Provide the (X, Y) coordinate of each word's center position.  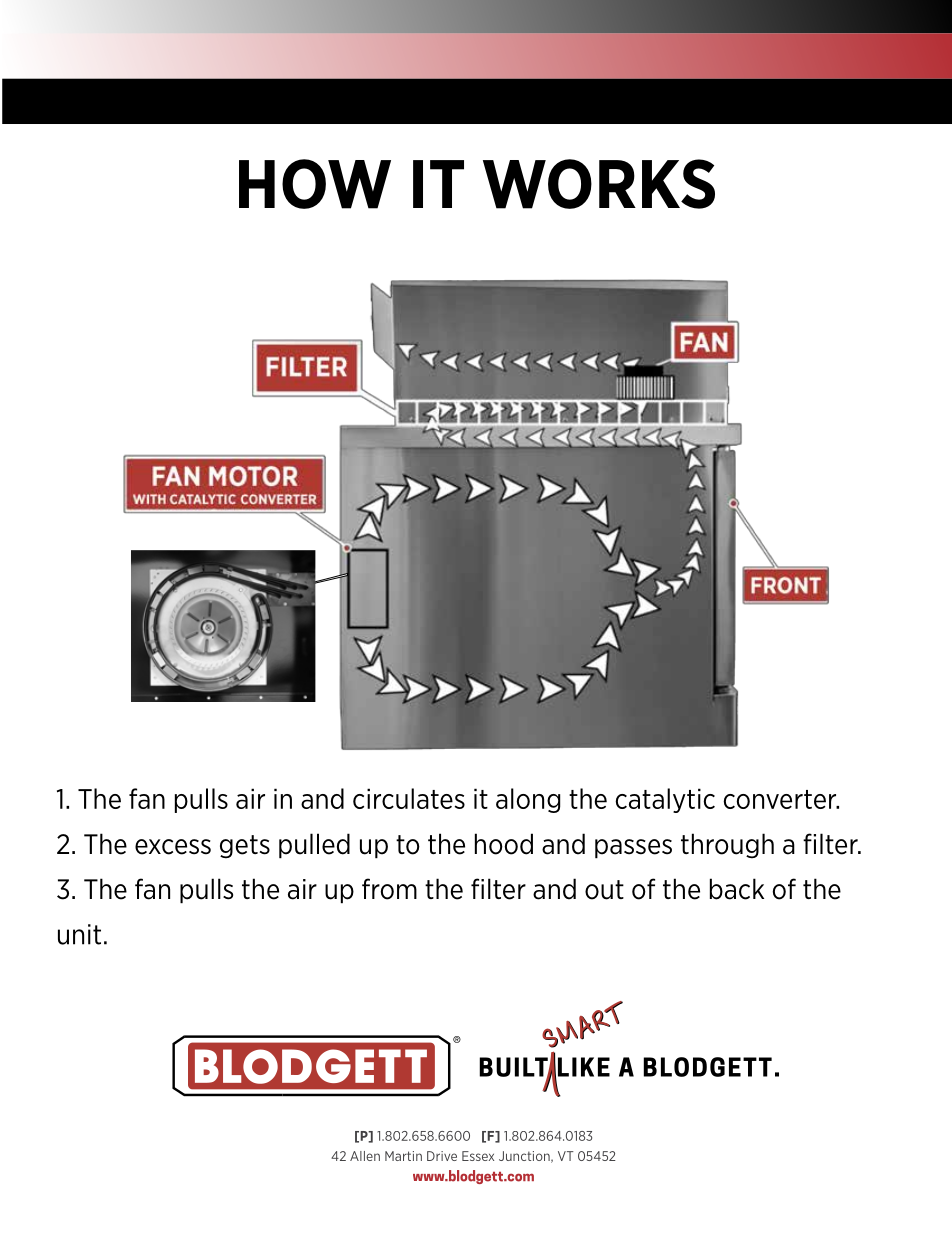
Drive (442, 1156)
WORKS (599, 184)
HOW (315, 184)
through (727, 846)
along (528, 800)
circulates (409, 798)
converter (781, 799)
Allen (365, 1156)
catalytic (665, 800)
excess (173, 847)
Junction (525, 1157)
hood (504, 844)
